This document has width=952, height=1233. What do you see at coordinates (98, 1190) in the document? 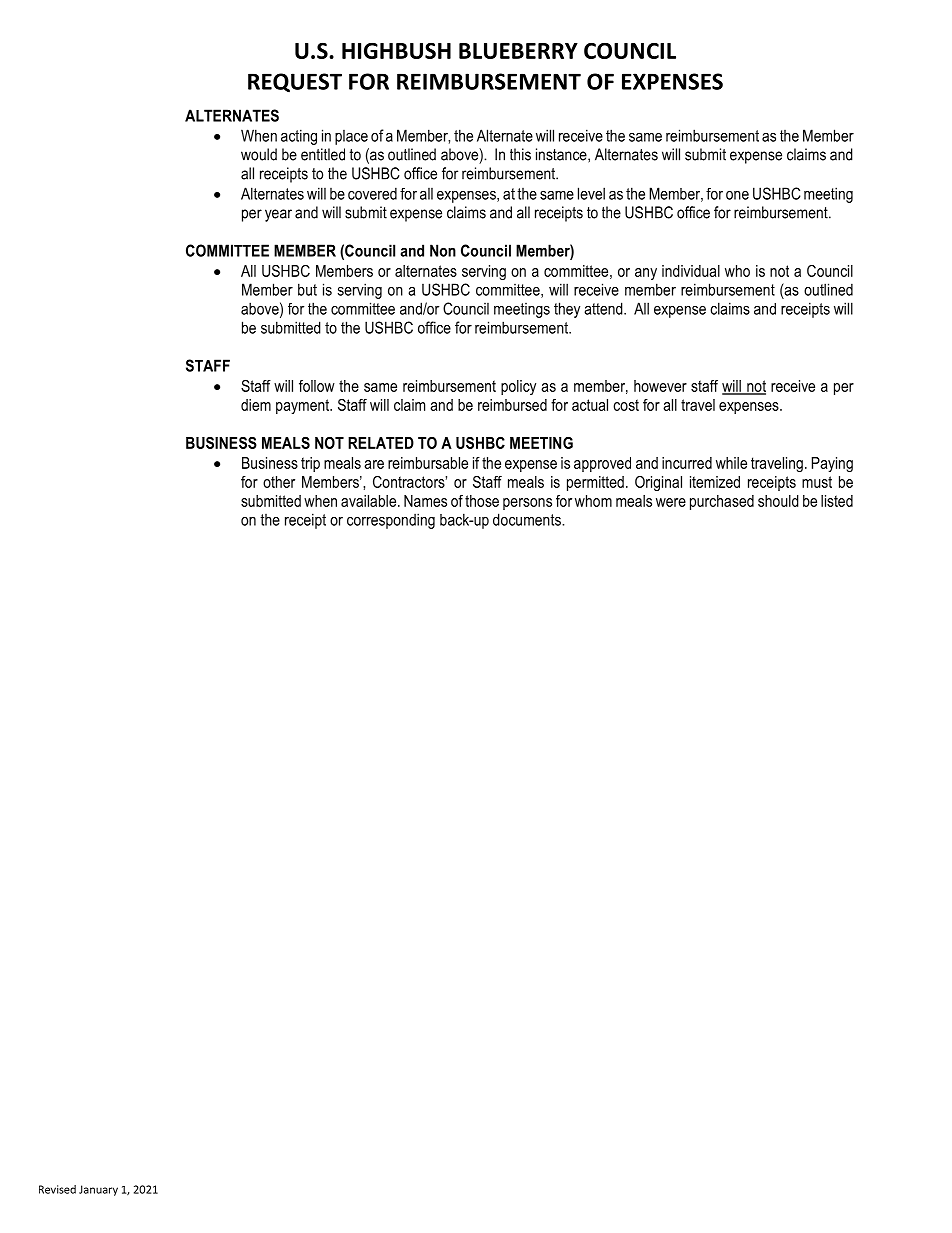
I see `January` at bounding box center [98, 1190].
